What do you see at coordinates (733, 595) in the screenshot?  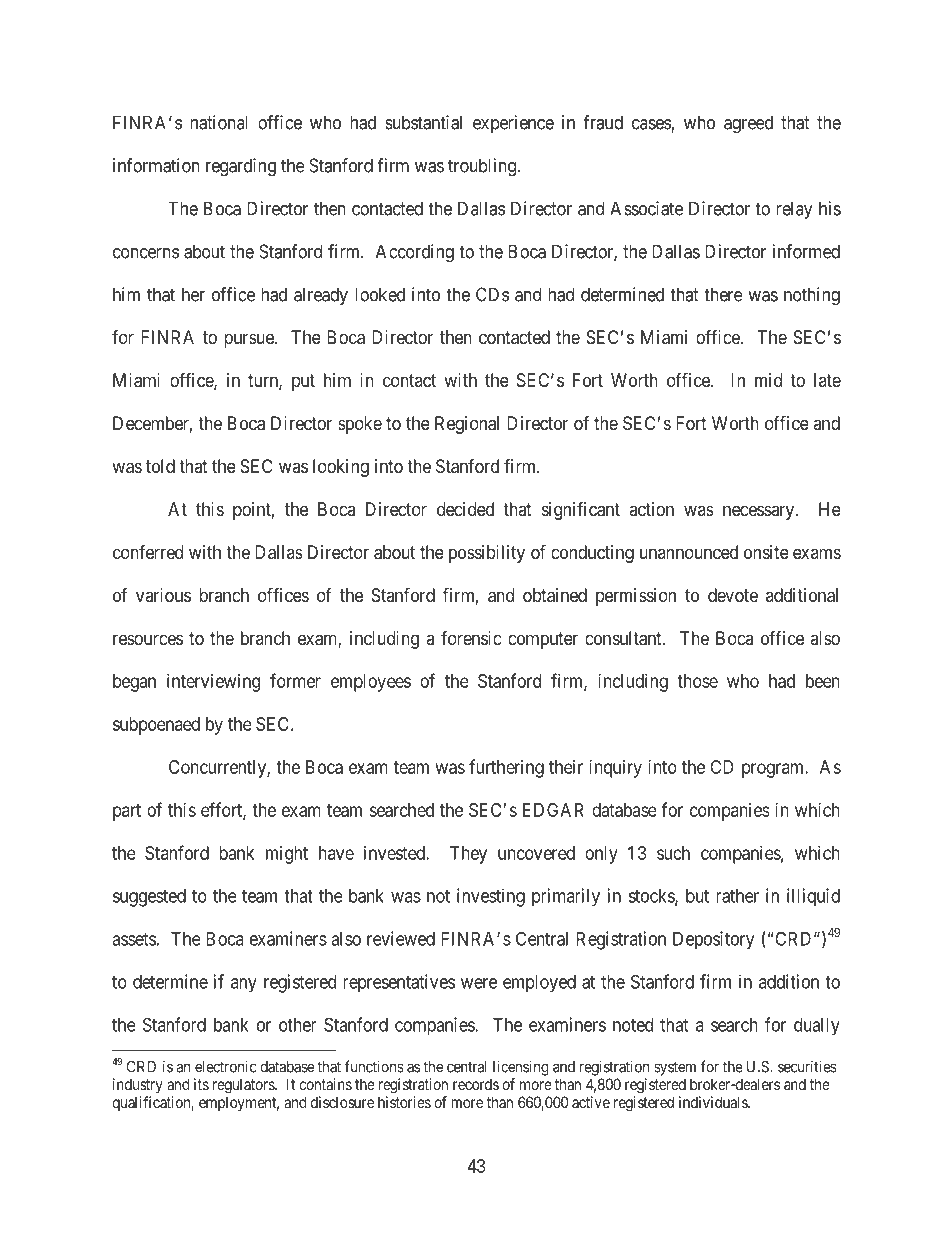 I see `devote` at bounding box center [733, 595].
